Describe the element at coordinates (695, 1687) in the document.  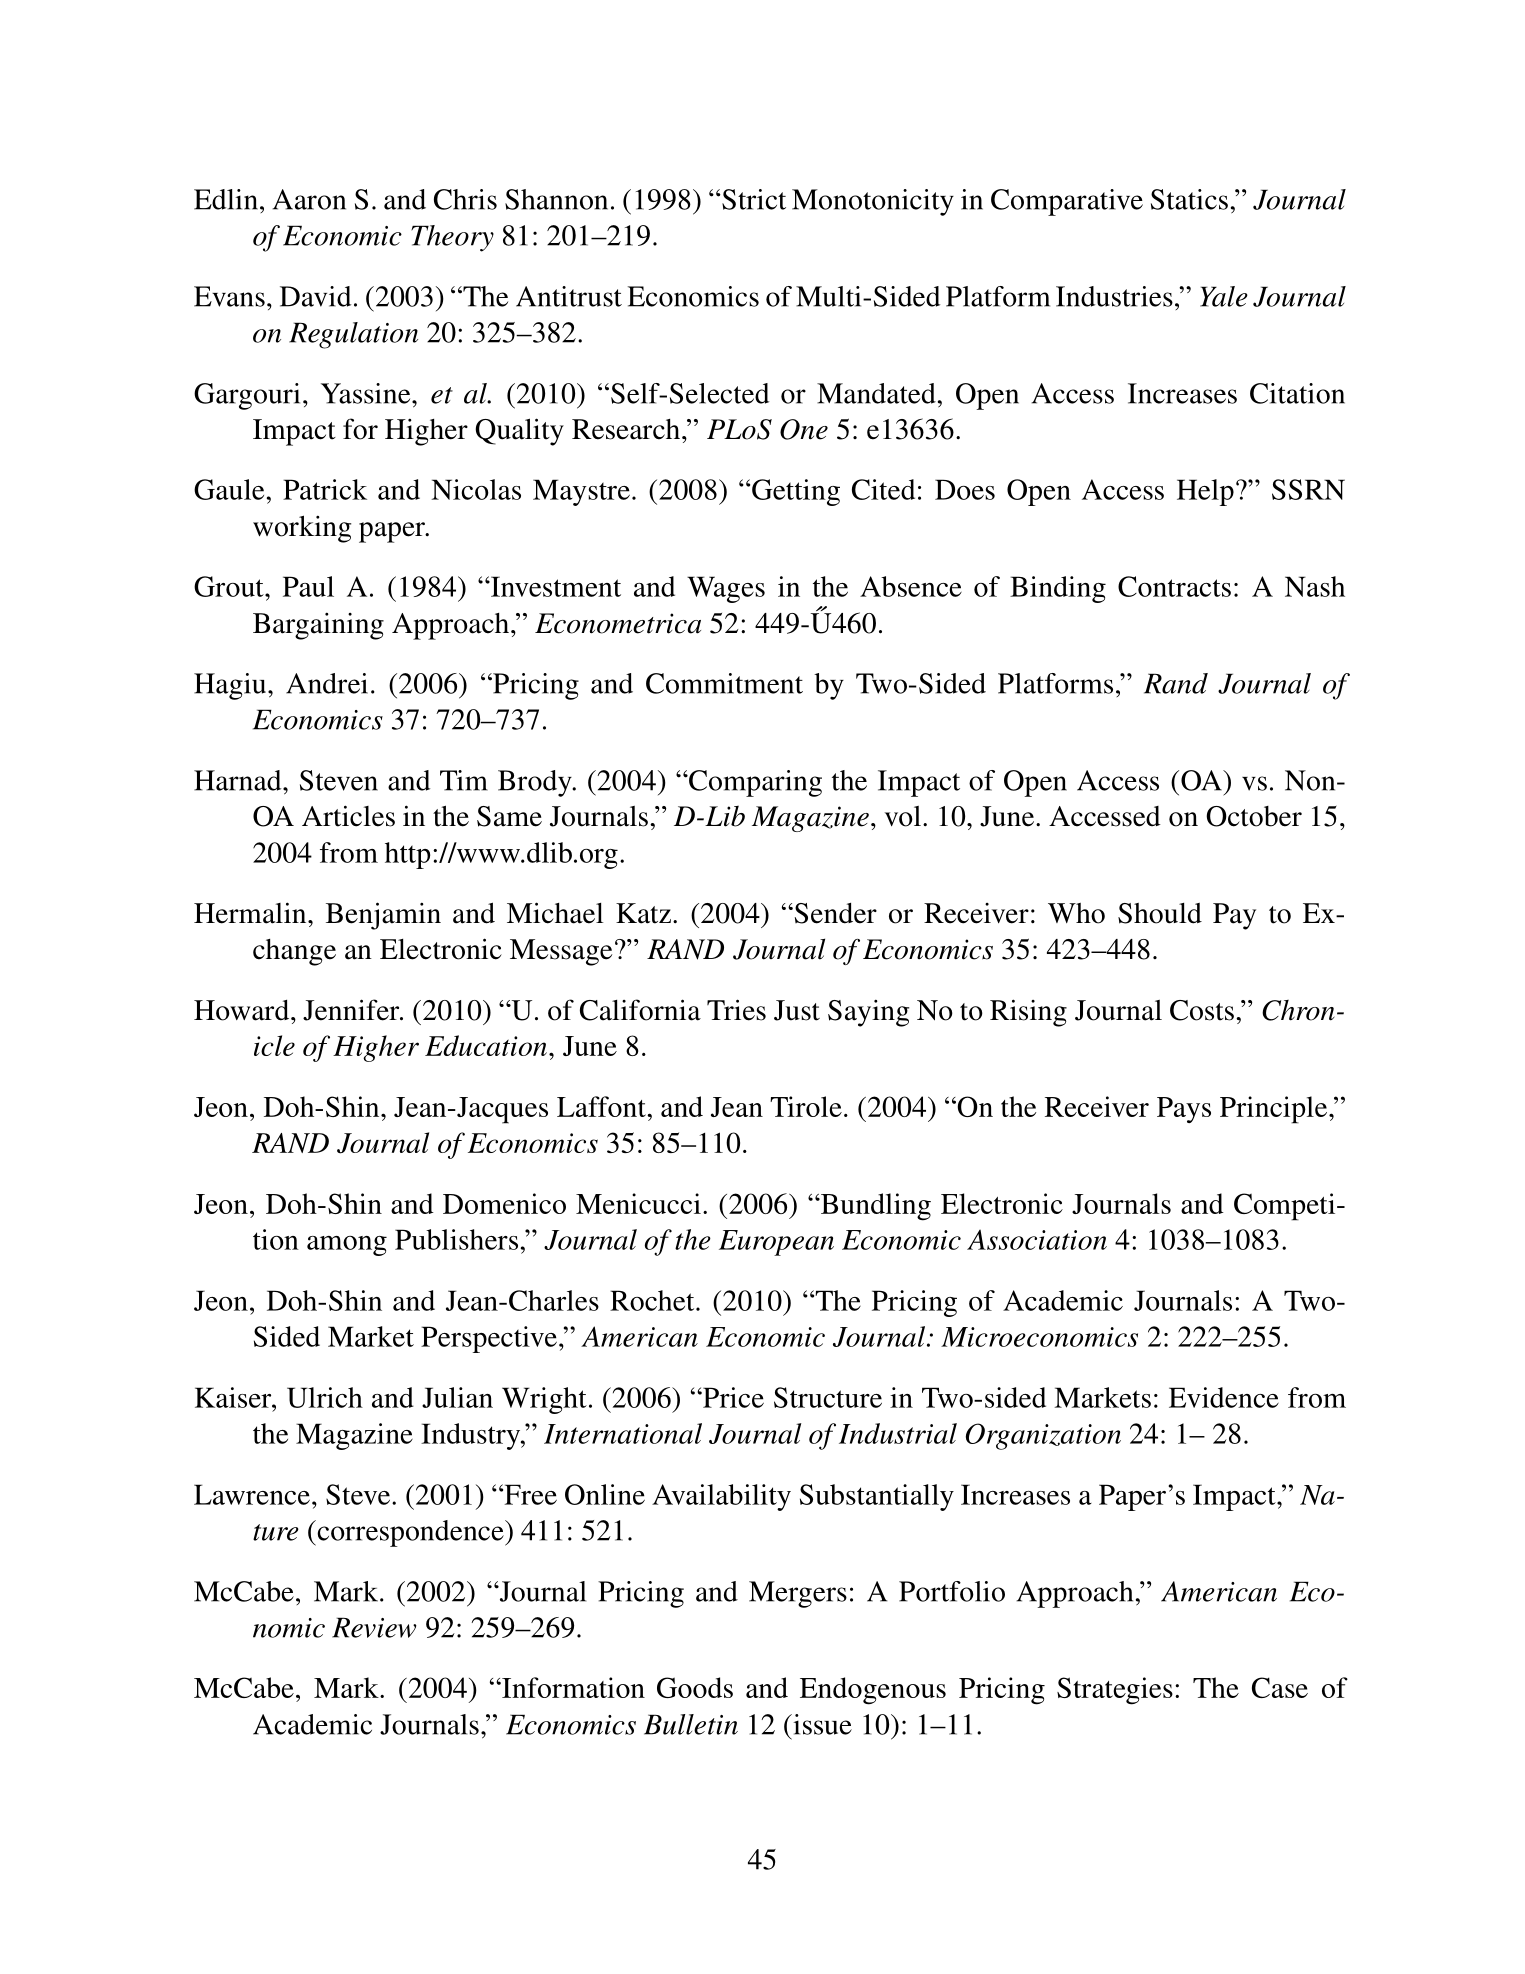
I see `Goods` at that location.
